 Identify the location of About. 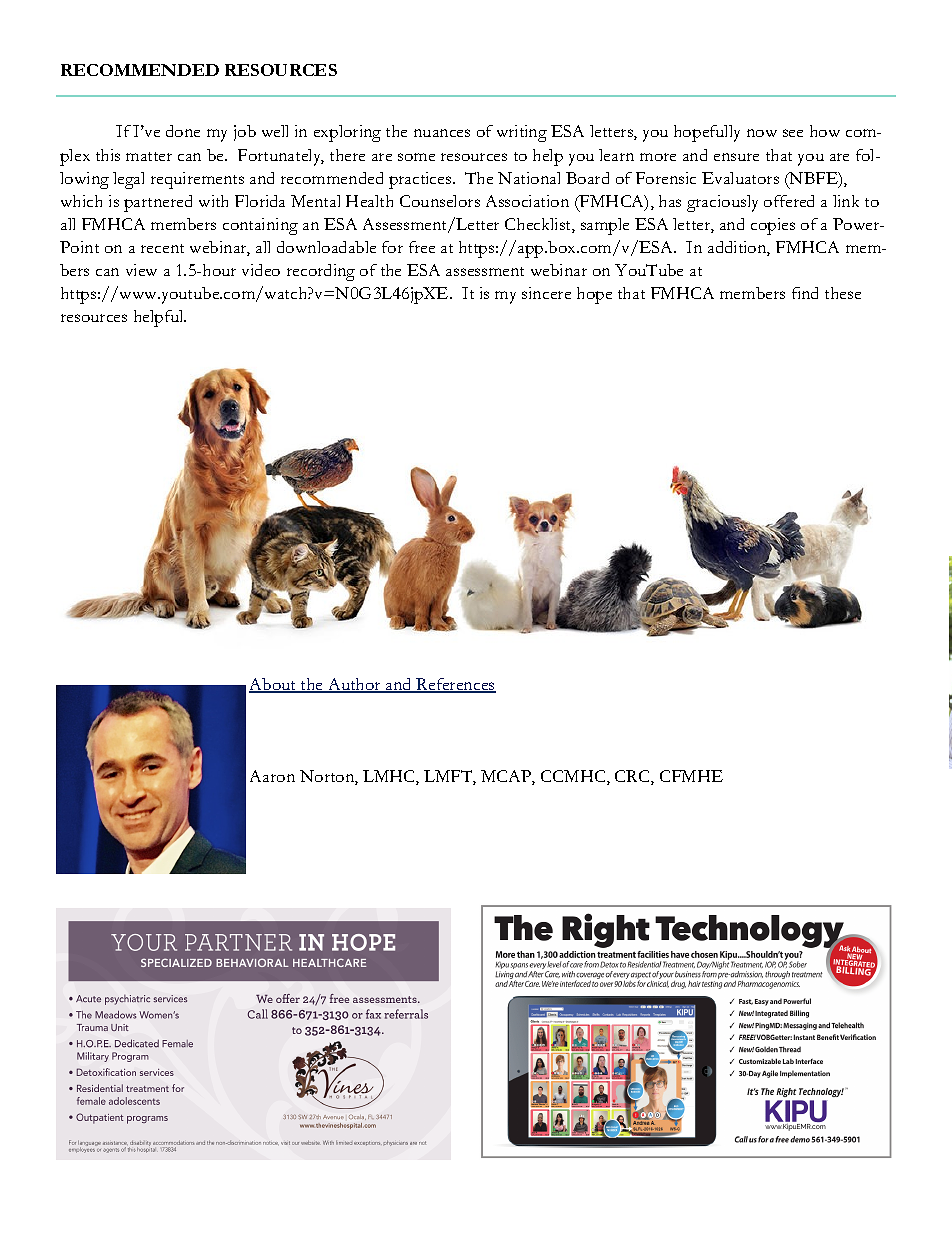
(274, 685).
